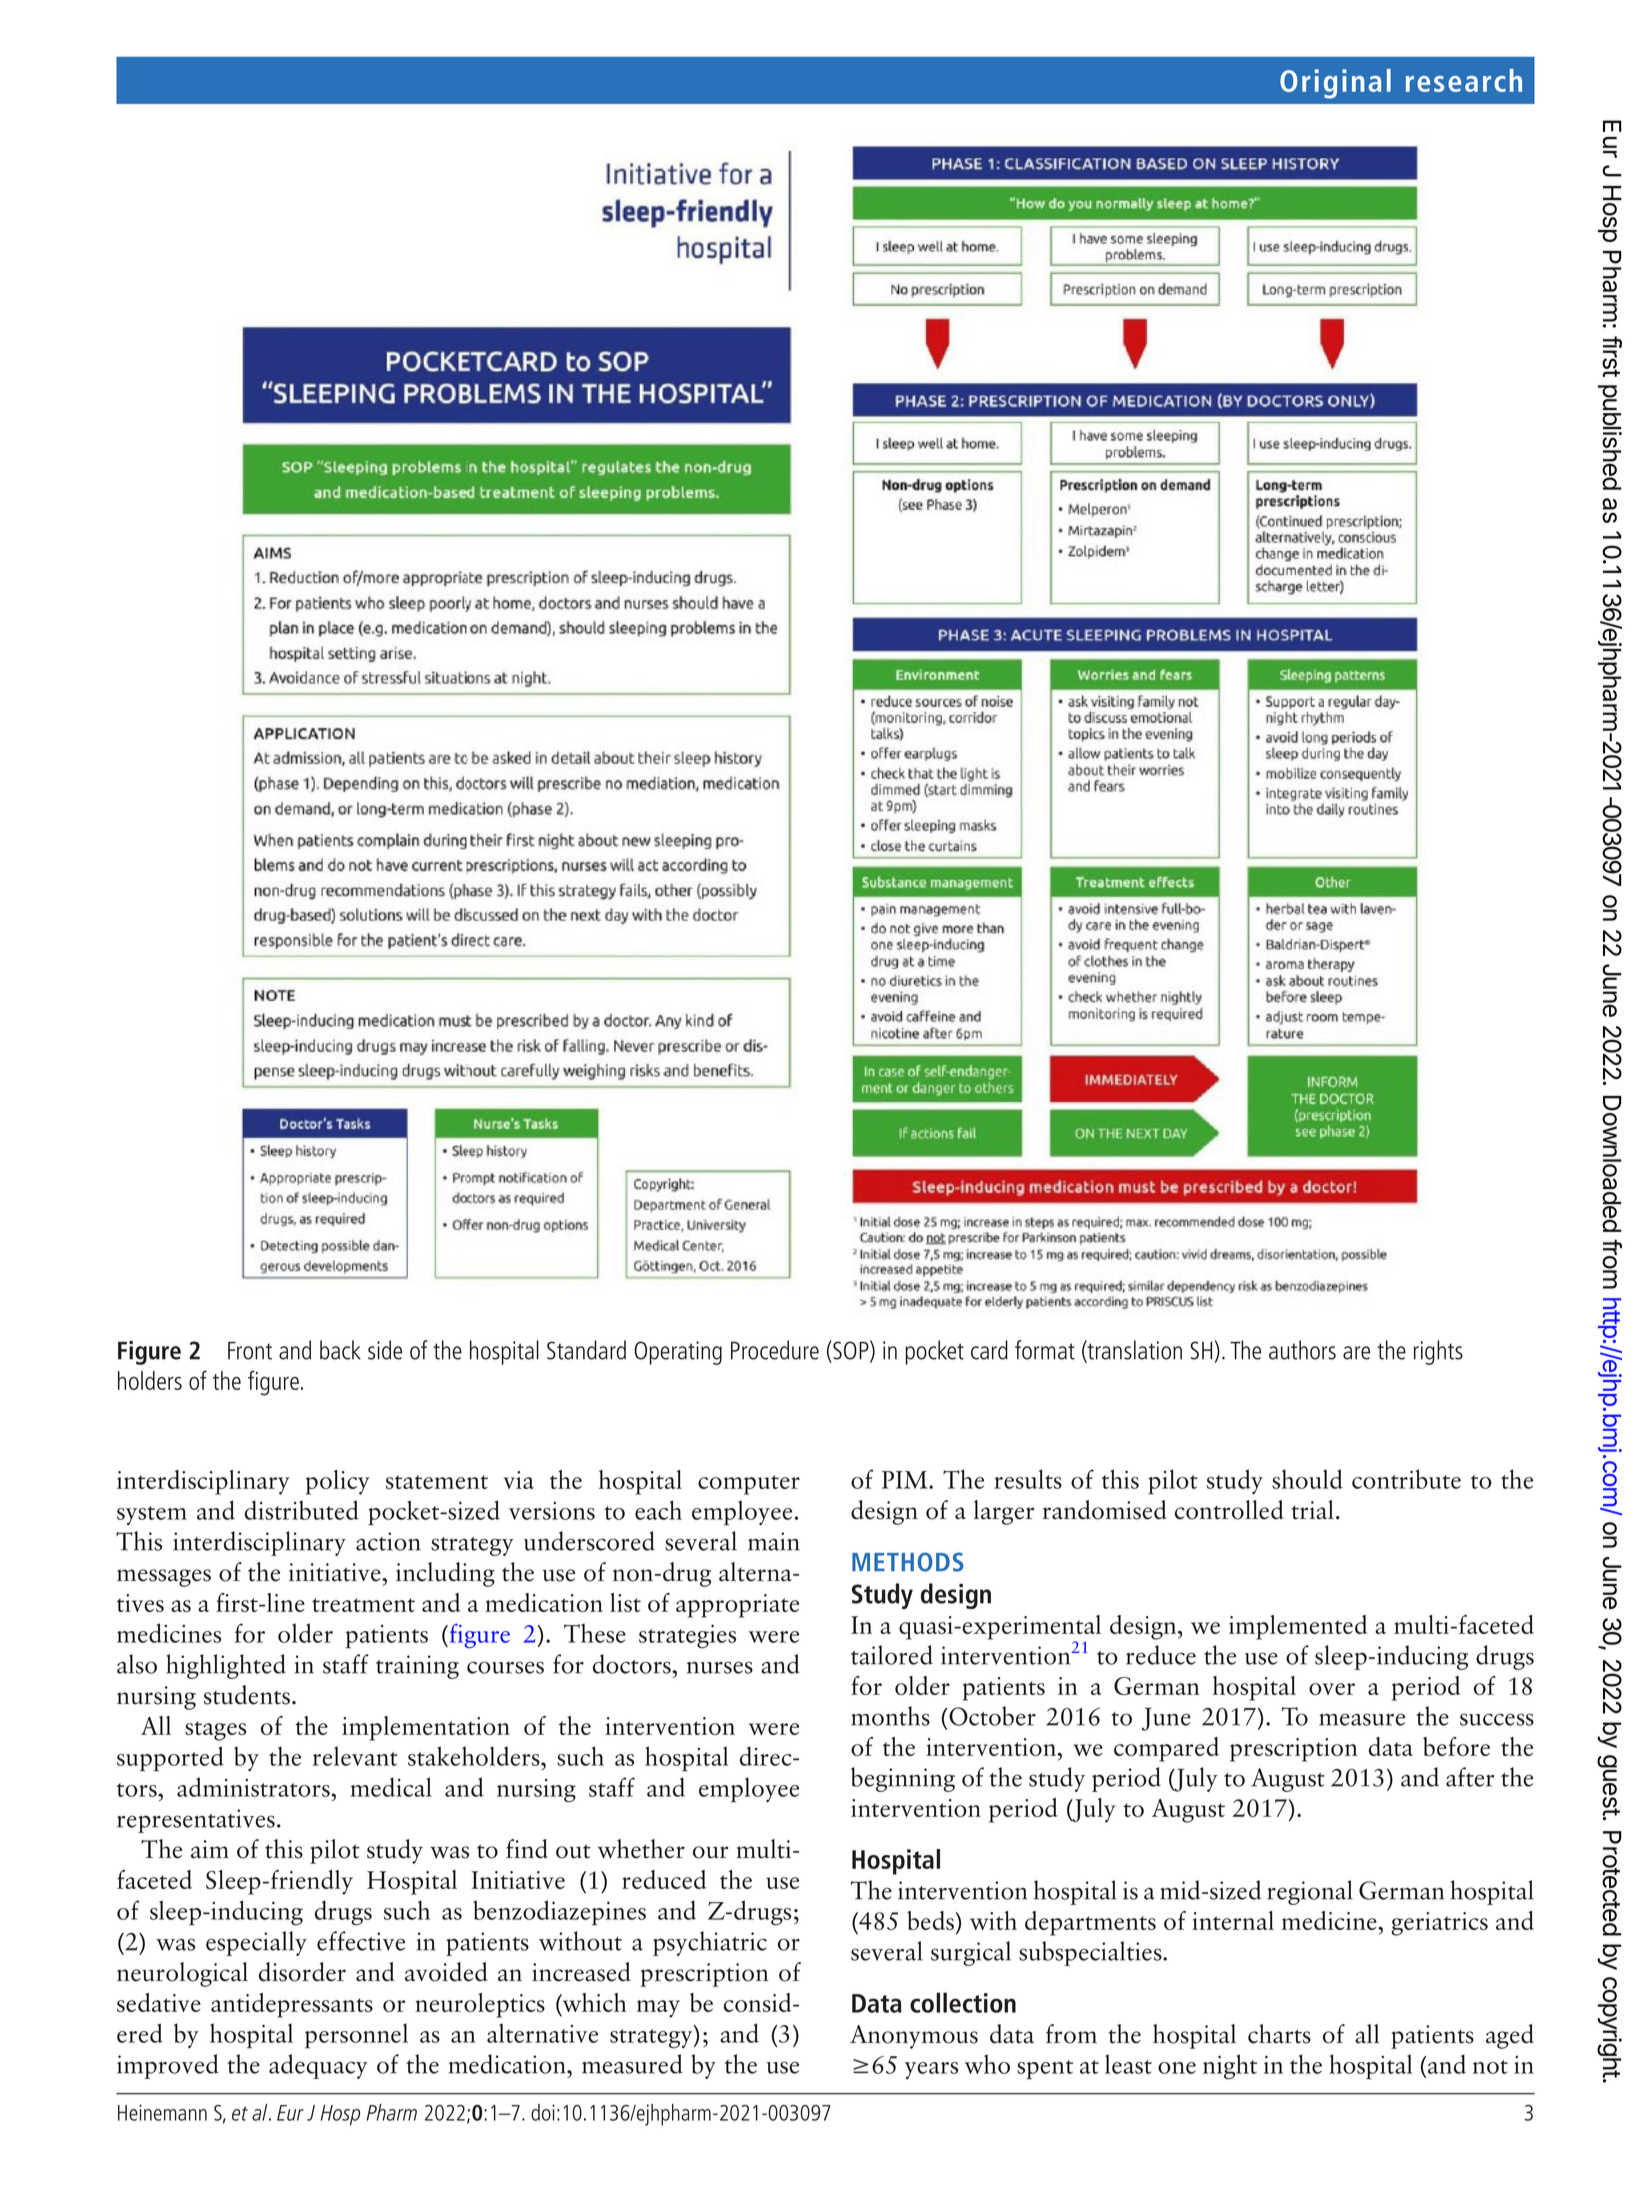  Describe the element at coordinates (1279, 2034) in the image. I see `charts` at that location.
